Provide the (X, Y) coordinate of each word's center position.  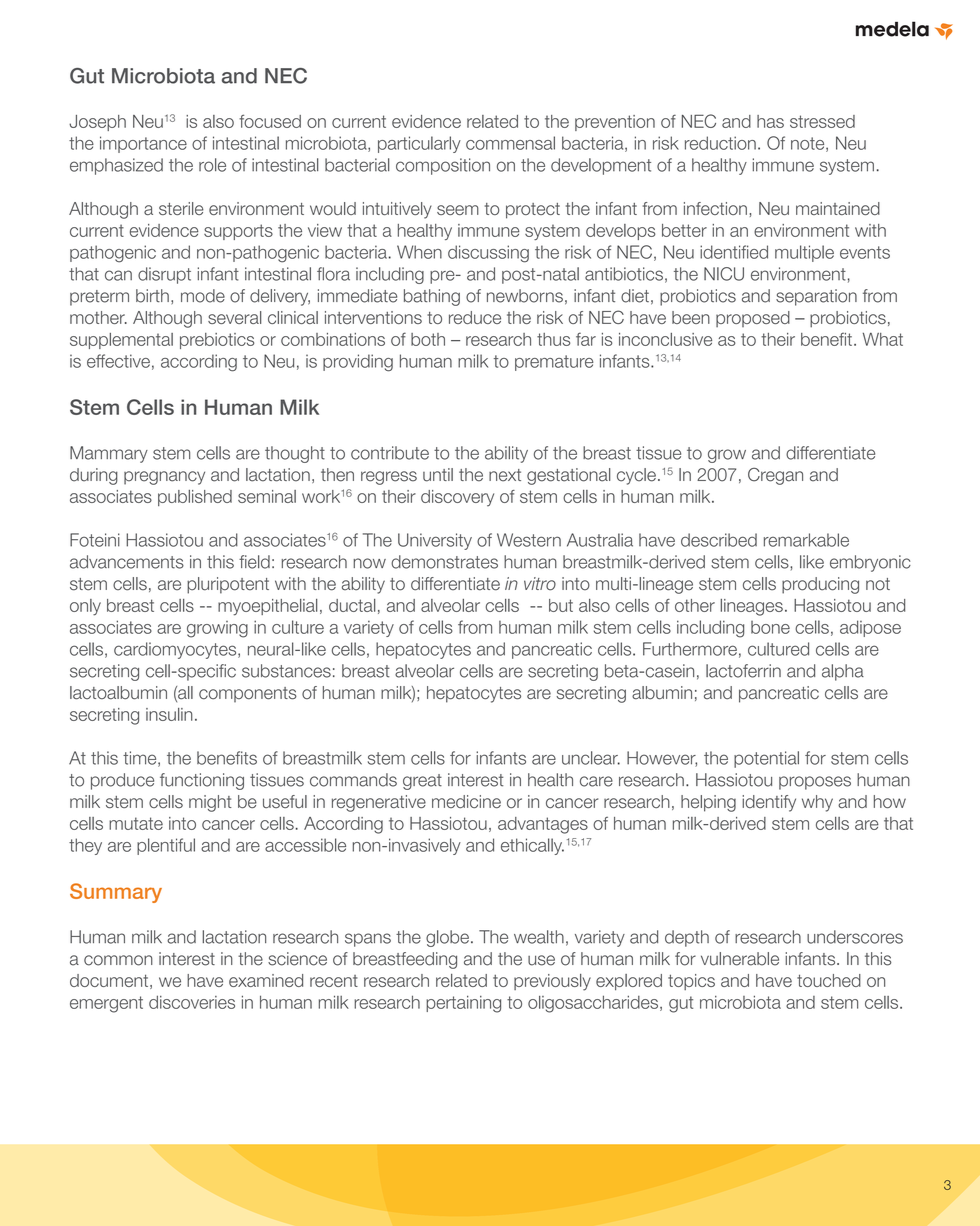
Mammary (109, 454)
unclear (591, 758)
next (505, 475)
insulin (169, 714)
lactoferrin (743, 671)
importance (143, 144)
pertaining (463, 1004)
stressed (822, 121)
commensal (510, 143)
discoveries (192, 1002)
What (883, 339)
